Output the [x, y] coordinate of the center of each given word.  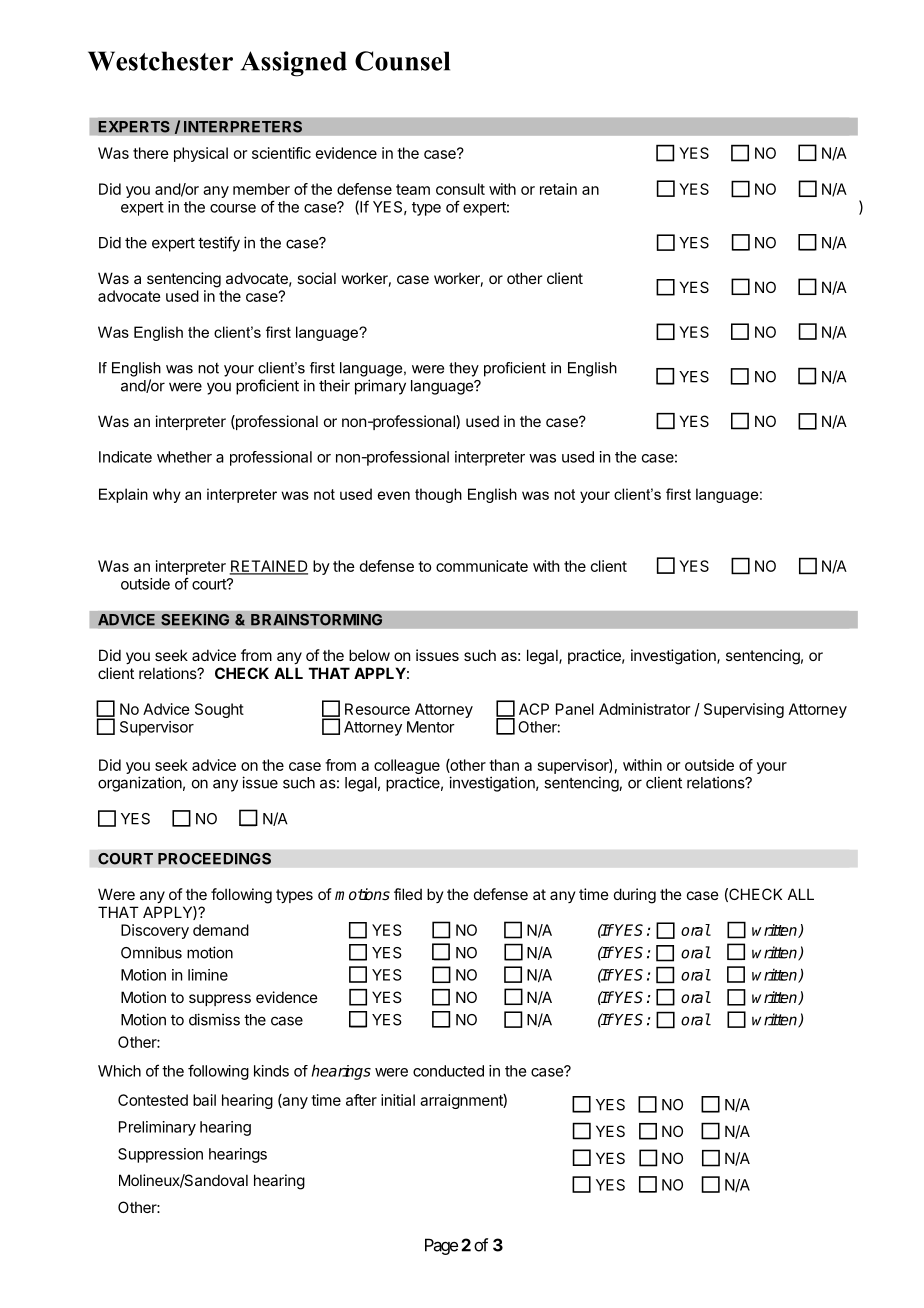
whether [184, 457]
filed [408, 894]
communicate [482, 566]
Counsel [402, 61]
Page [441, 1246]
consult [460, 189]
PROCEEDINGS [214, 858]
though [438, 495]
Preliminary [157, 1128]
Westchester [160, 61]
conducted [448, 1071]
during [635, 896]
